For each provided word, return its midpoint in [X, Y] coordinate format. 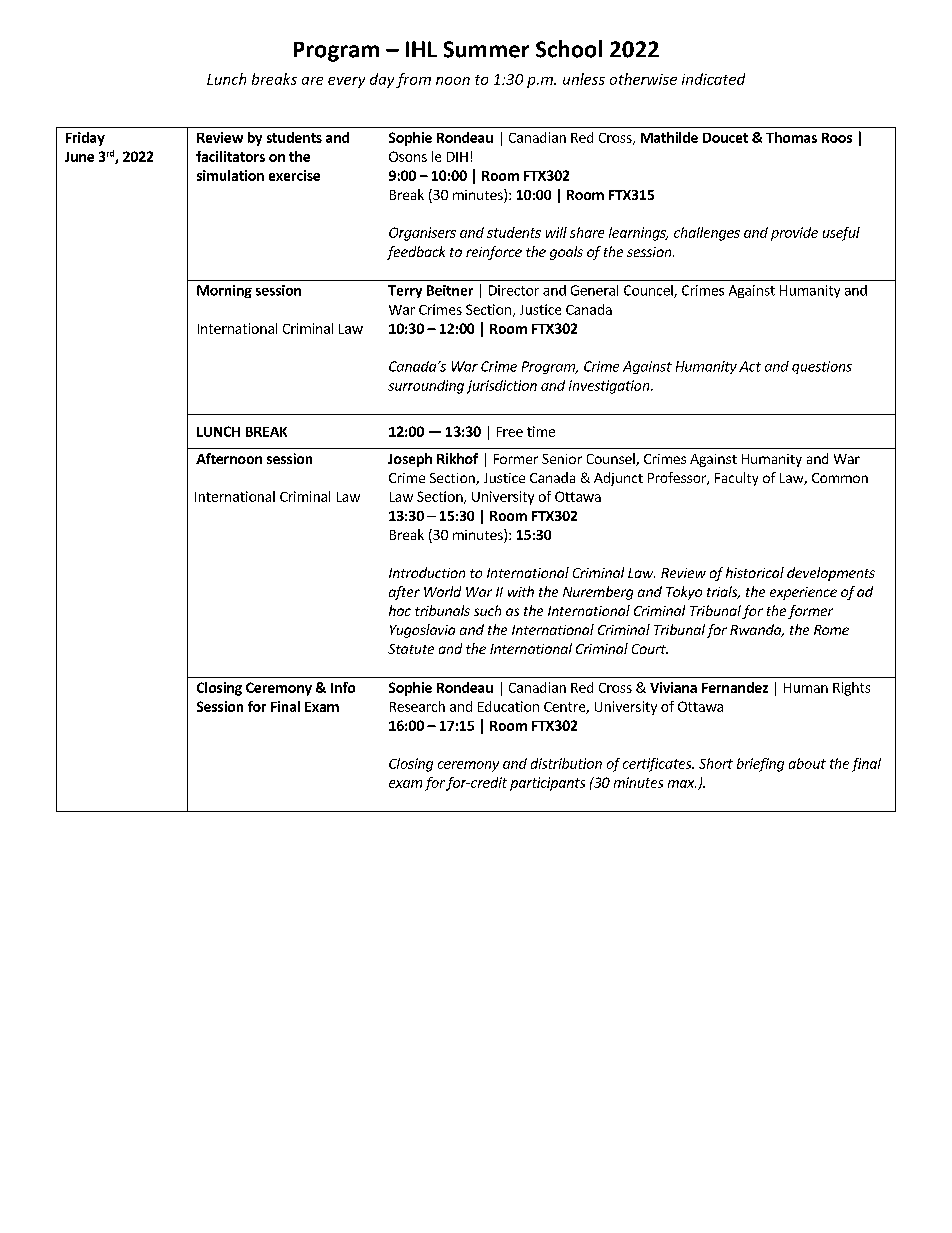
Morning [224, 291]
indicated [713, 79]
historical [755, 572]
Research [417, 706]
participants [547, 784]
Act [750, 366]
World [442, 591]
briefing [760, 765]
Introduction [427, 572]
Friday [85, 139]
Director [514, 290]
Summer [486, 49]
